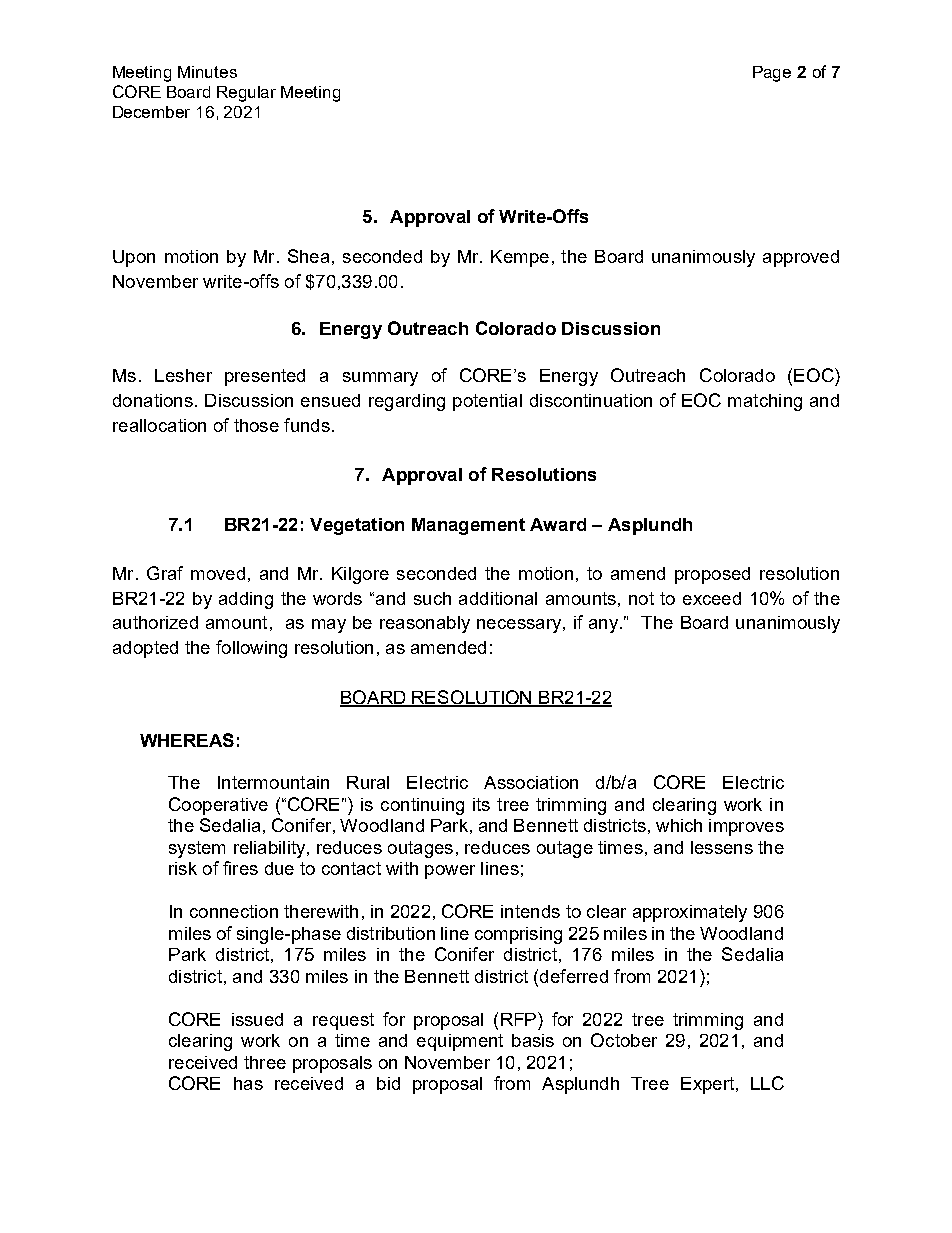 The height and width of the screenshot is (1233, 952). What do you see at coordinates (772, 74) in the screenshot?
I see `Page` at bounding box center [772, 74].
